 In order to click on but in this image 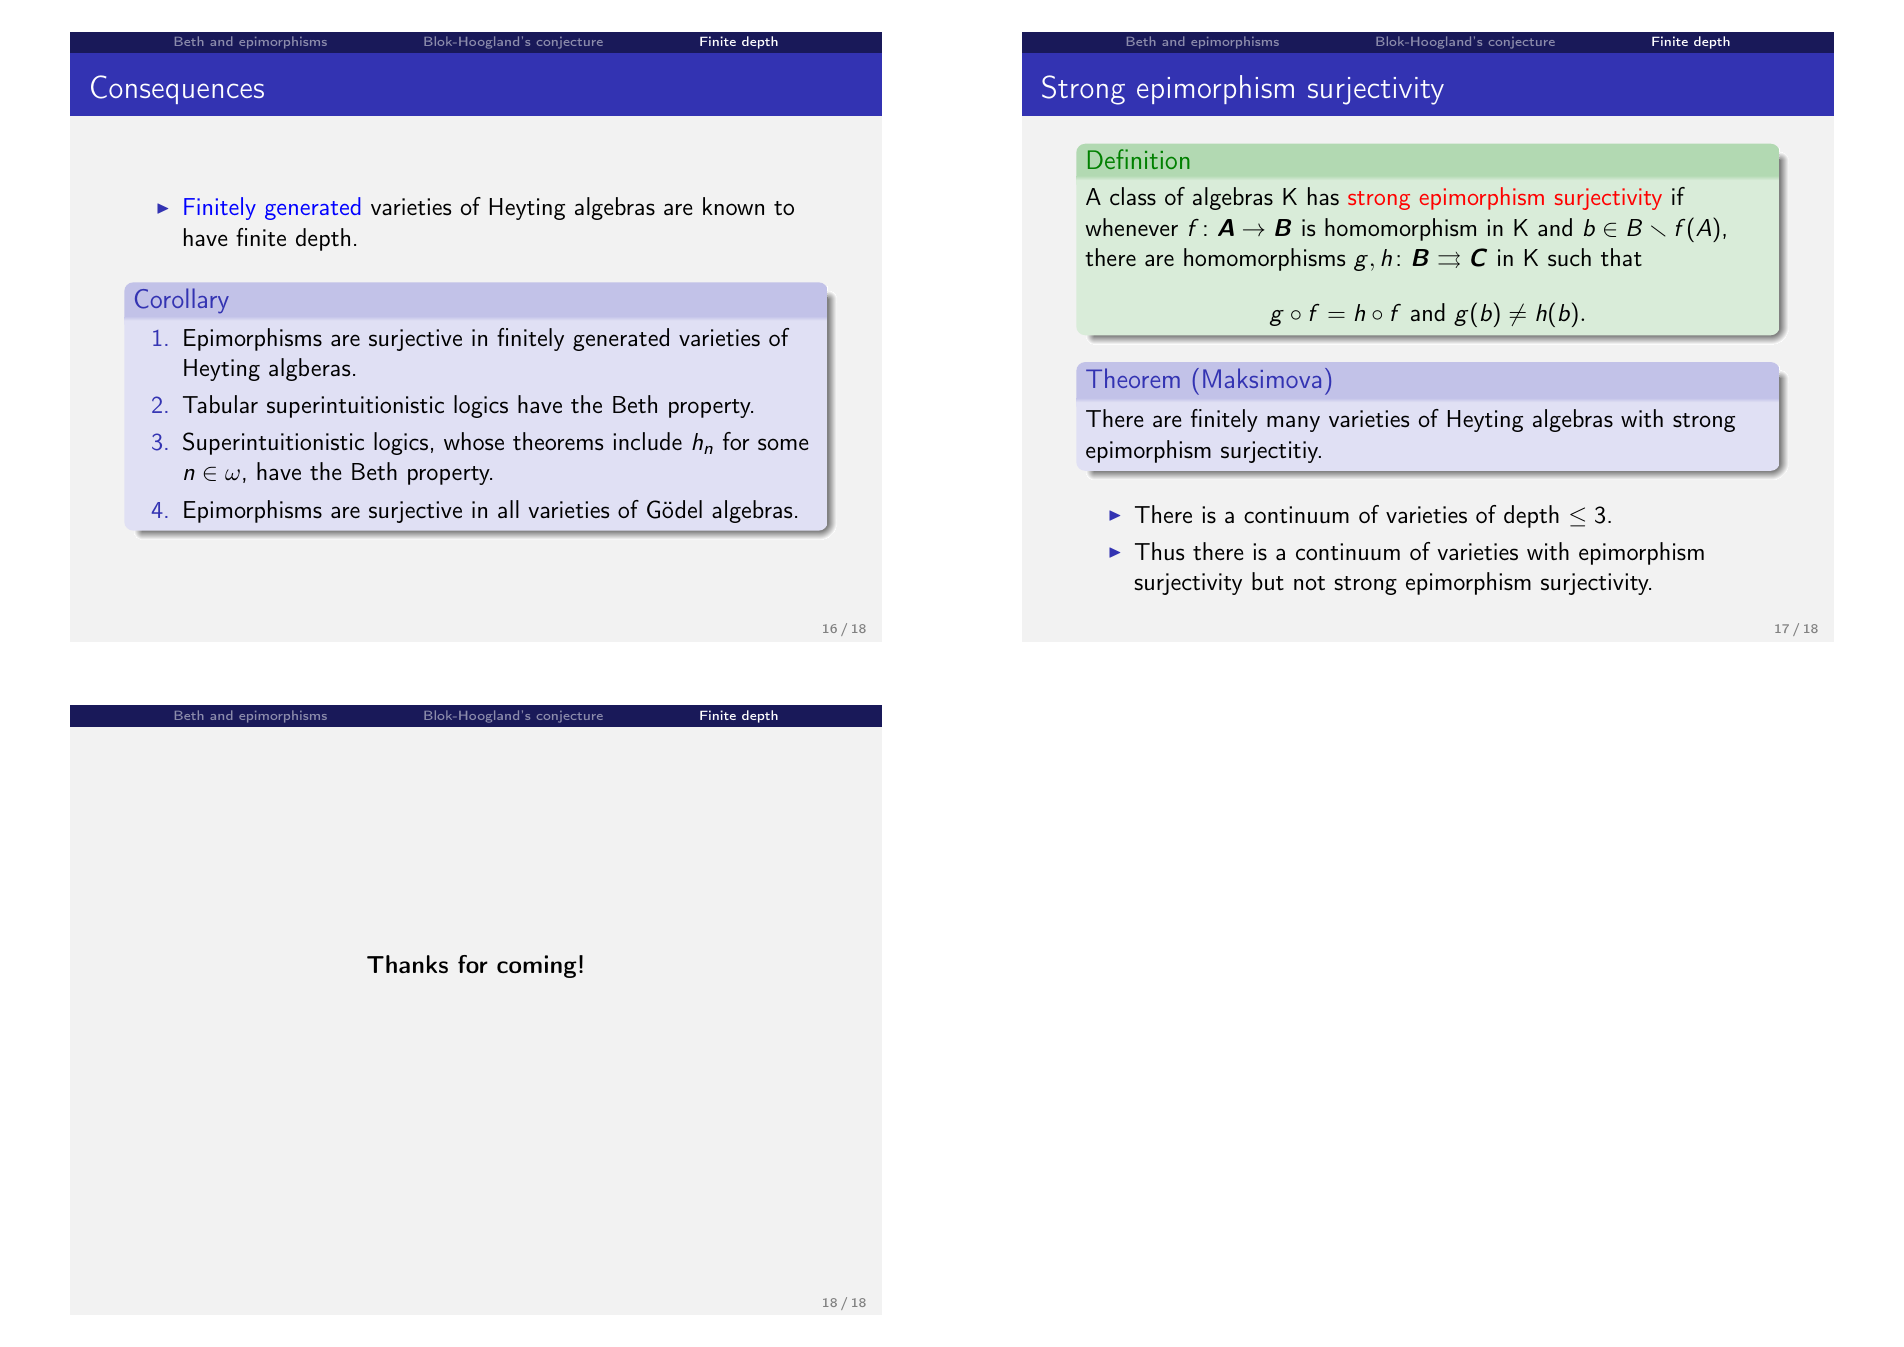, I will do `click(1268, 581)`.
